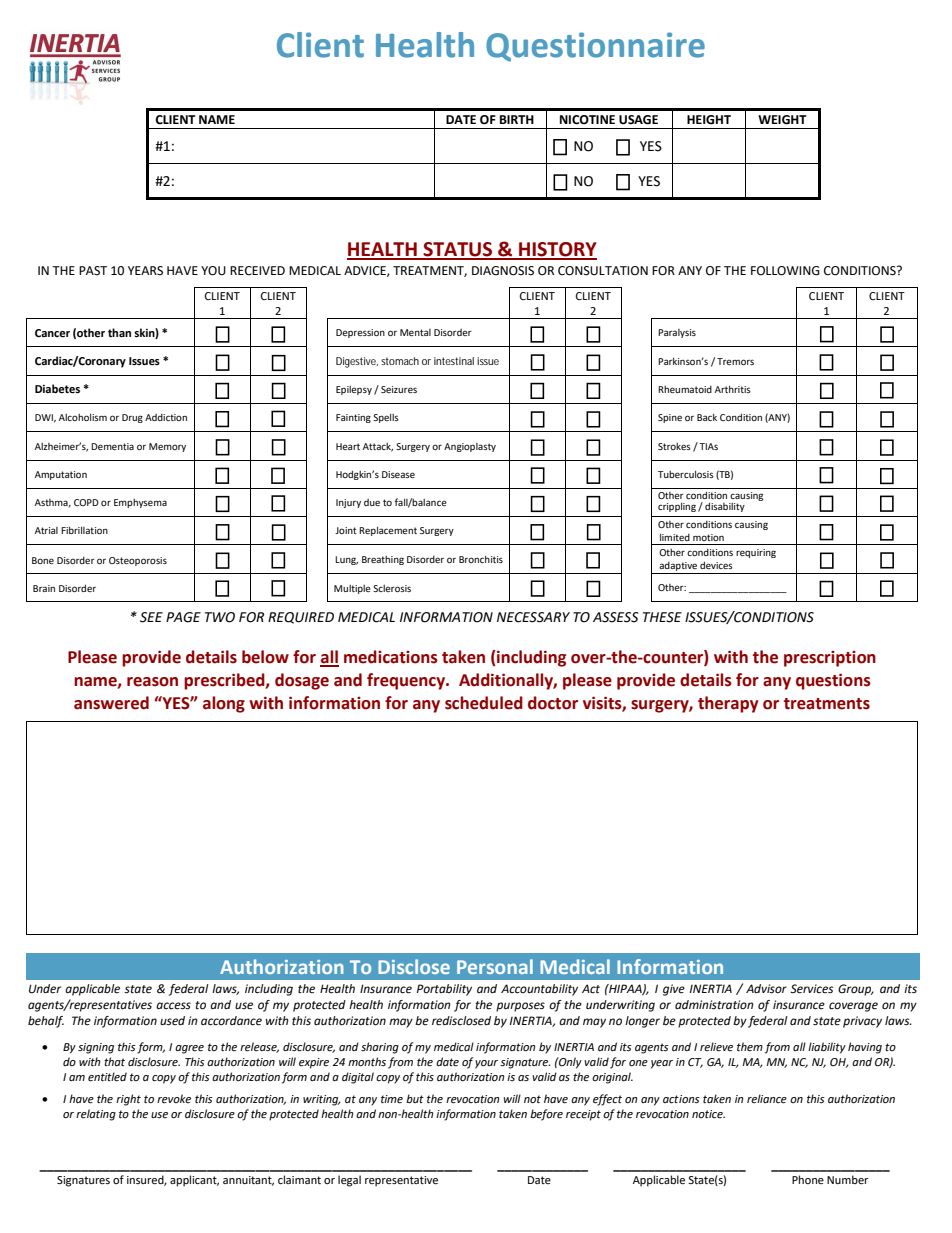 This document has height=1233, width=952. I want to click on relating, so click(96, 1115).
